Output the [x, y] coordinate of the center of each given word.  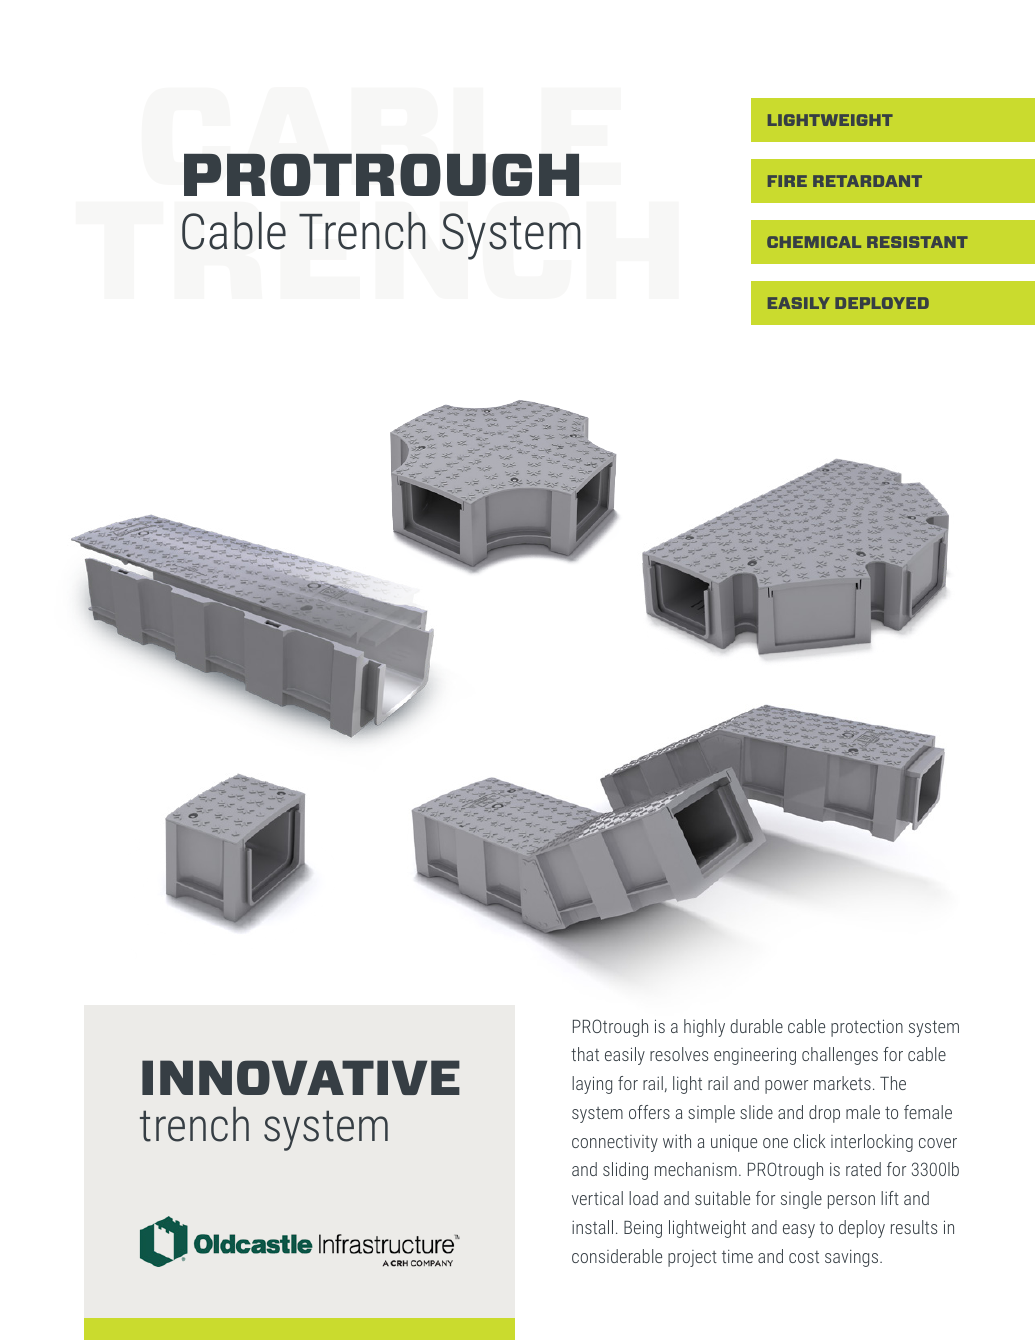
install [592, 1227]
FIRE [787, 181]
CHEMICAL [814, 242]
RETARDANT [867, 181]
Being [643, 1229]
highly [704, 1028]
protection [867, 1028]
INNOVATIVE [301, 1077]
